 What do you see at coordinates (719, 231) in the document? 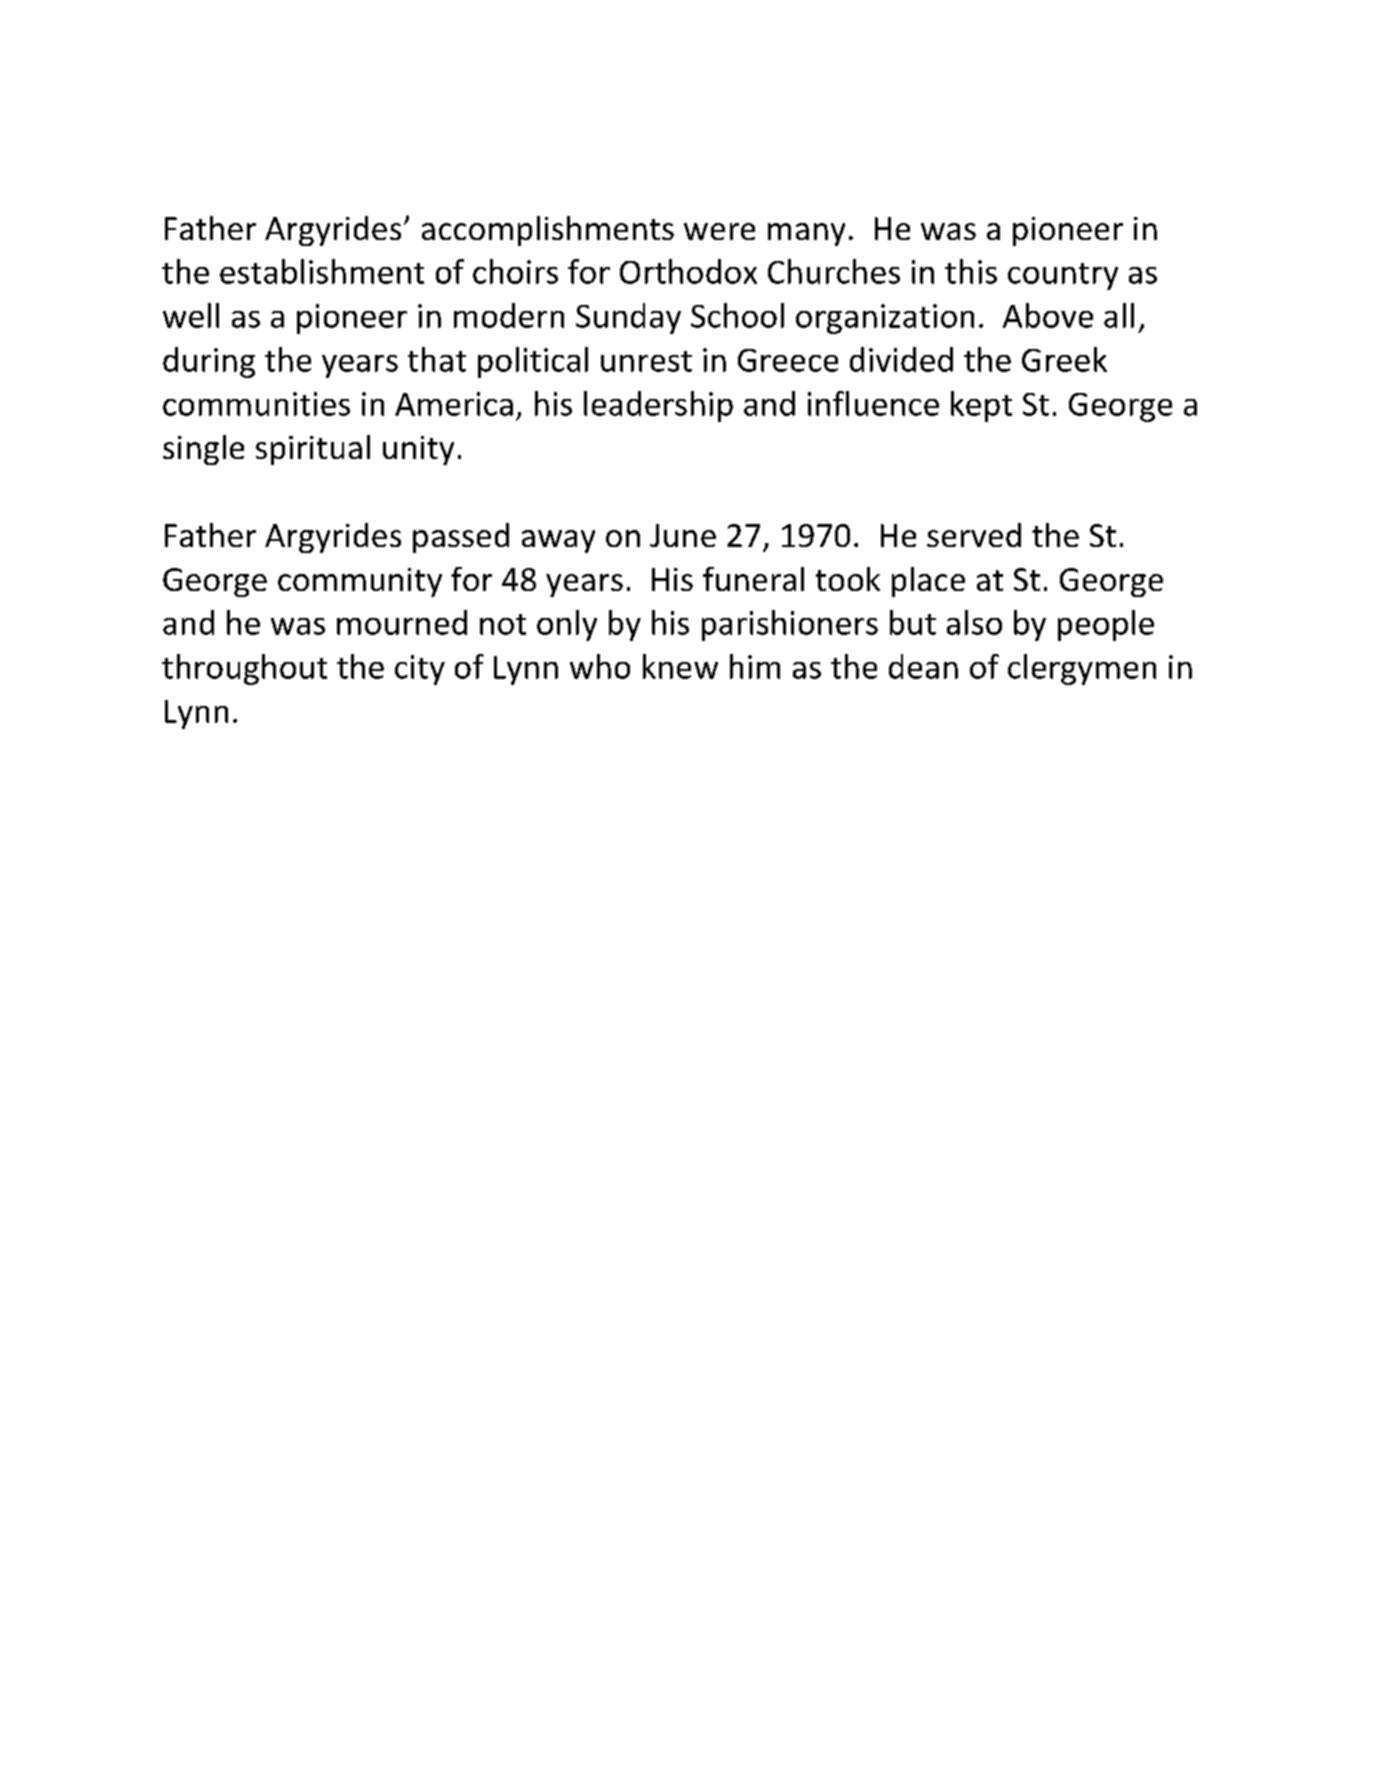
I see `were` at bounding box center [719, 231].
